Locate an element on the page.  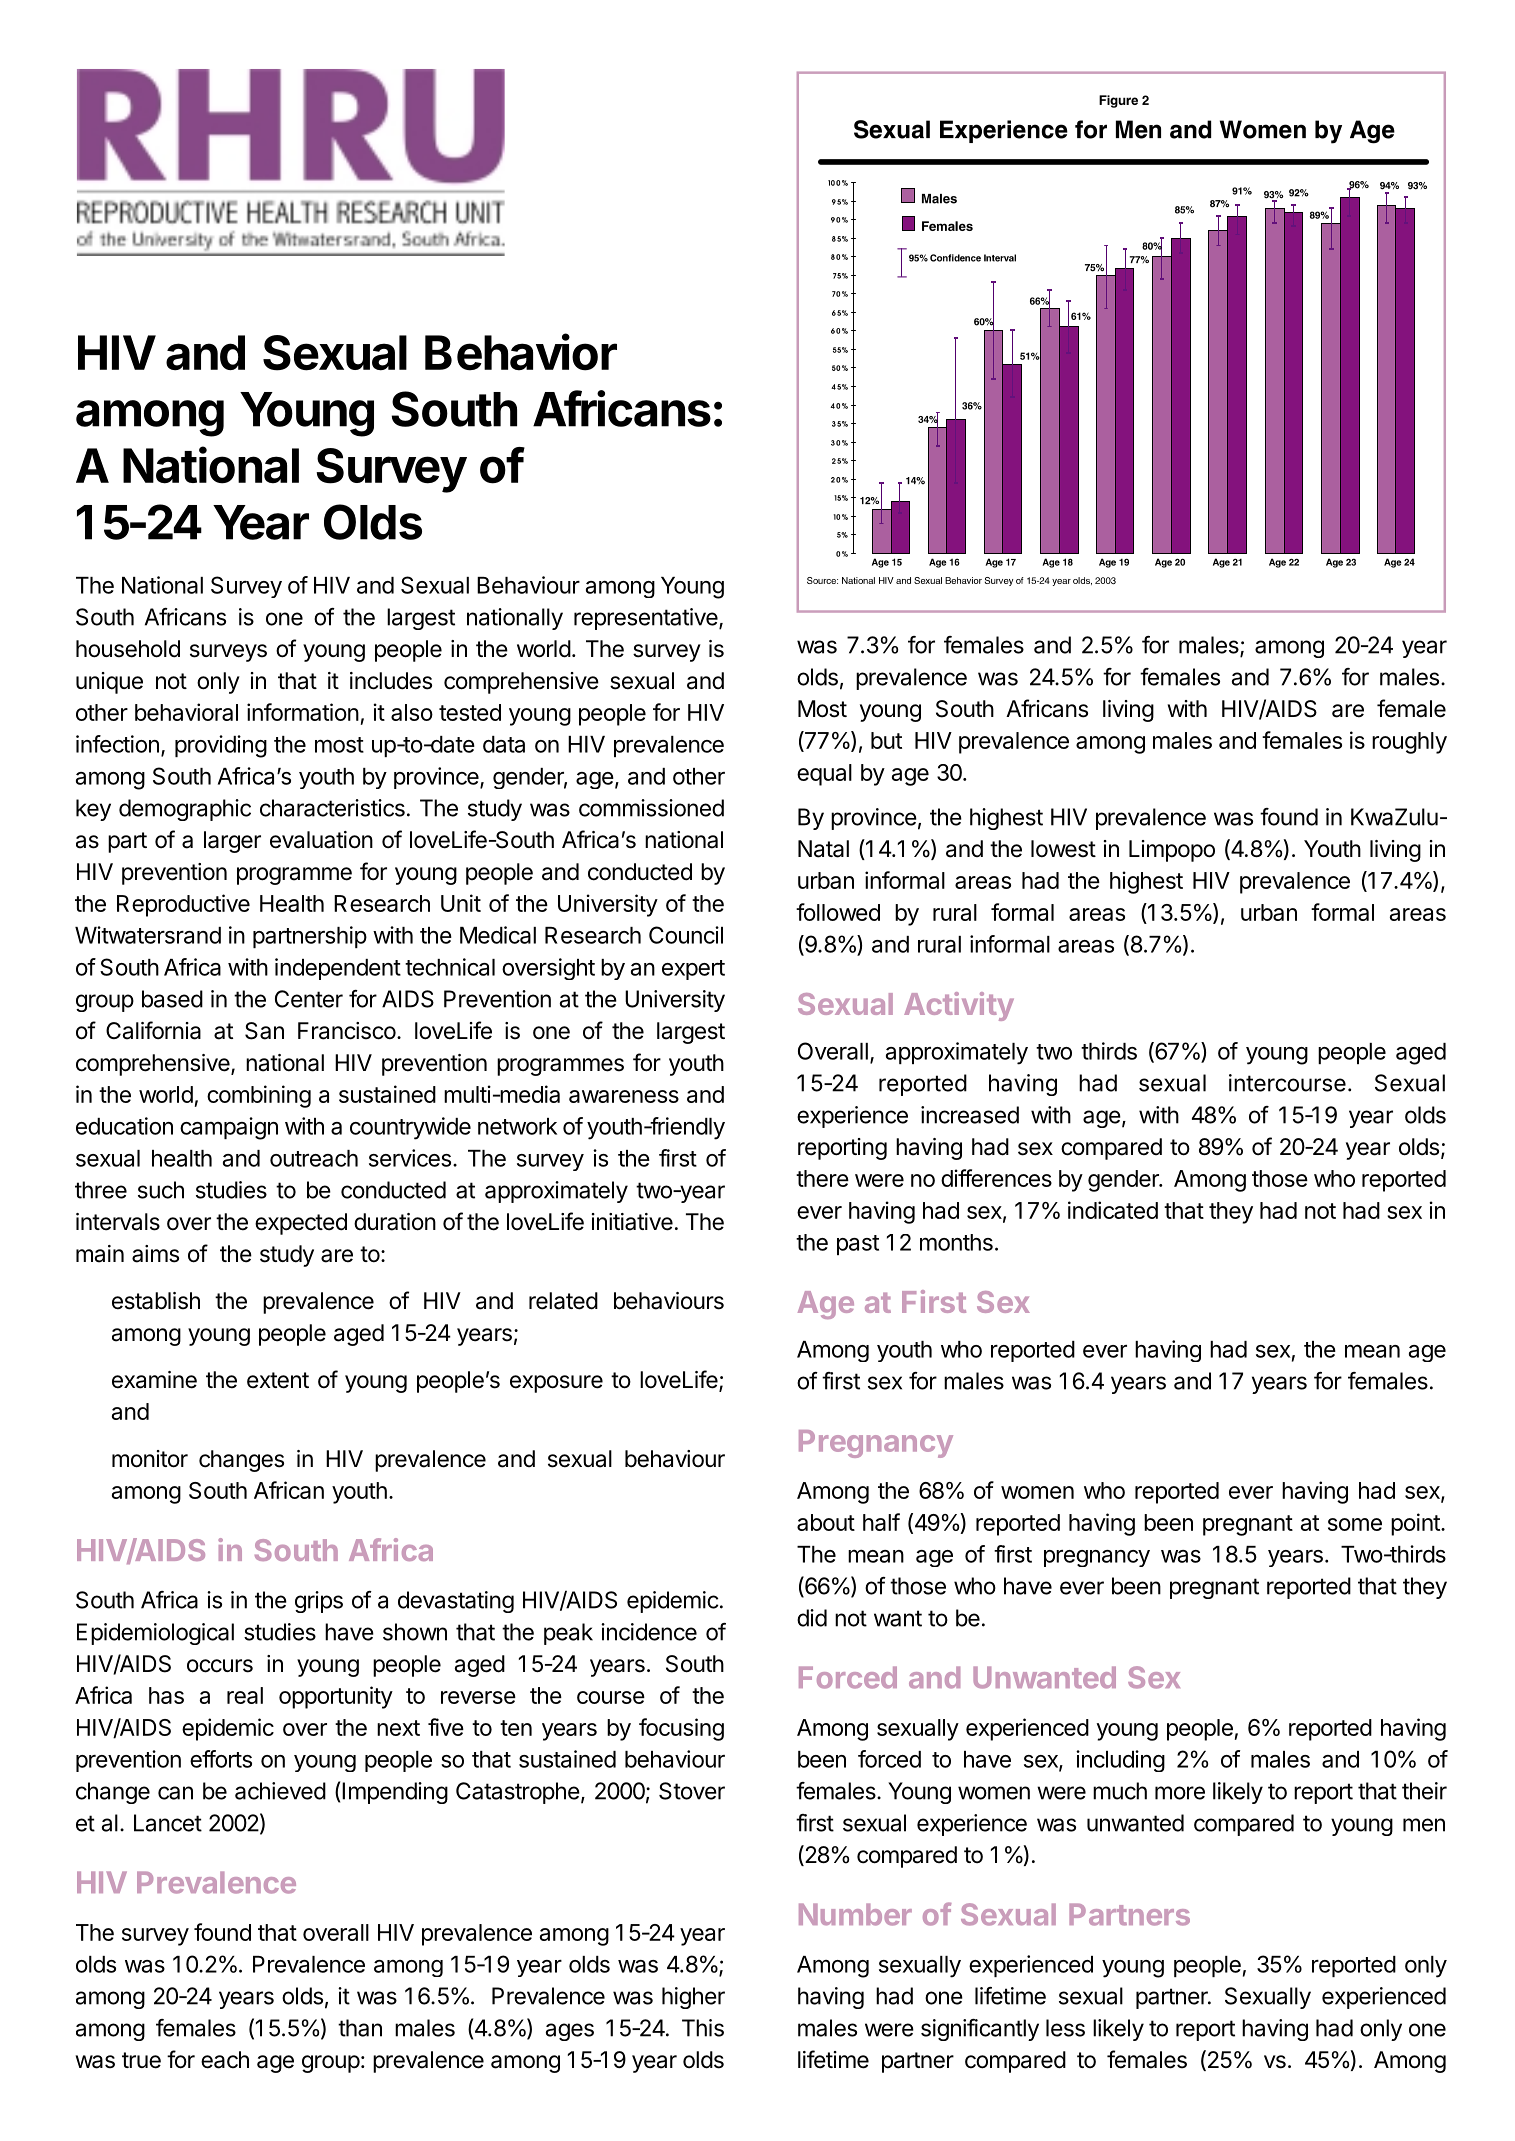
combining is located at coordinates (259, 1096).
